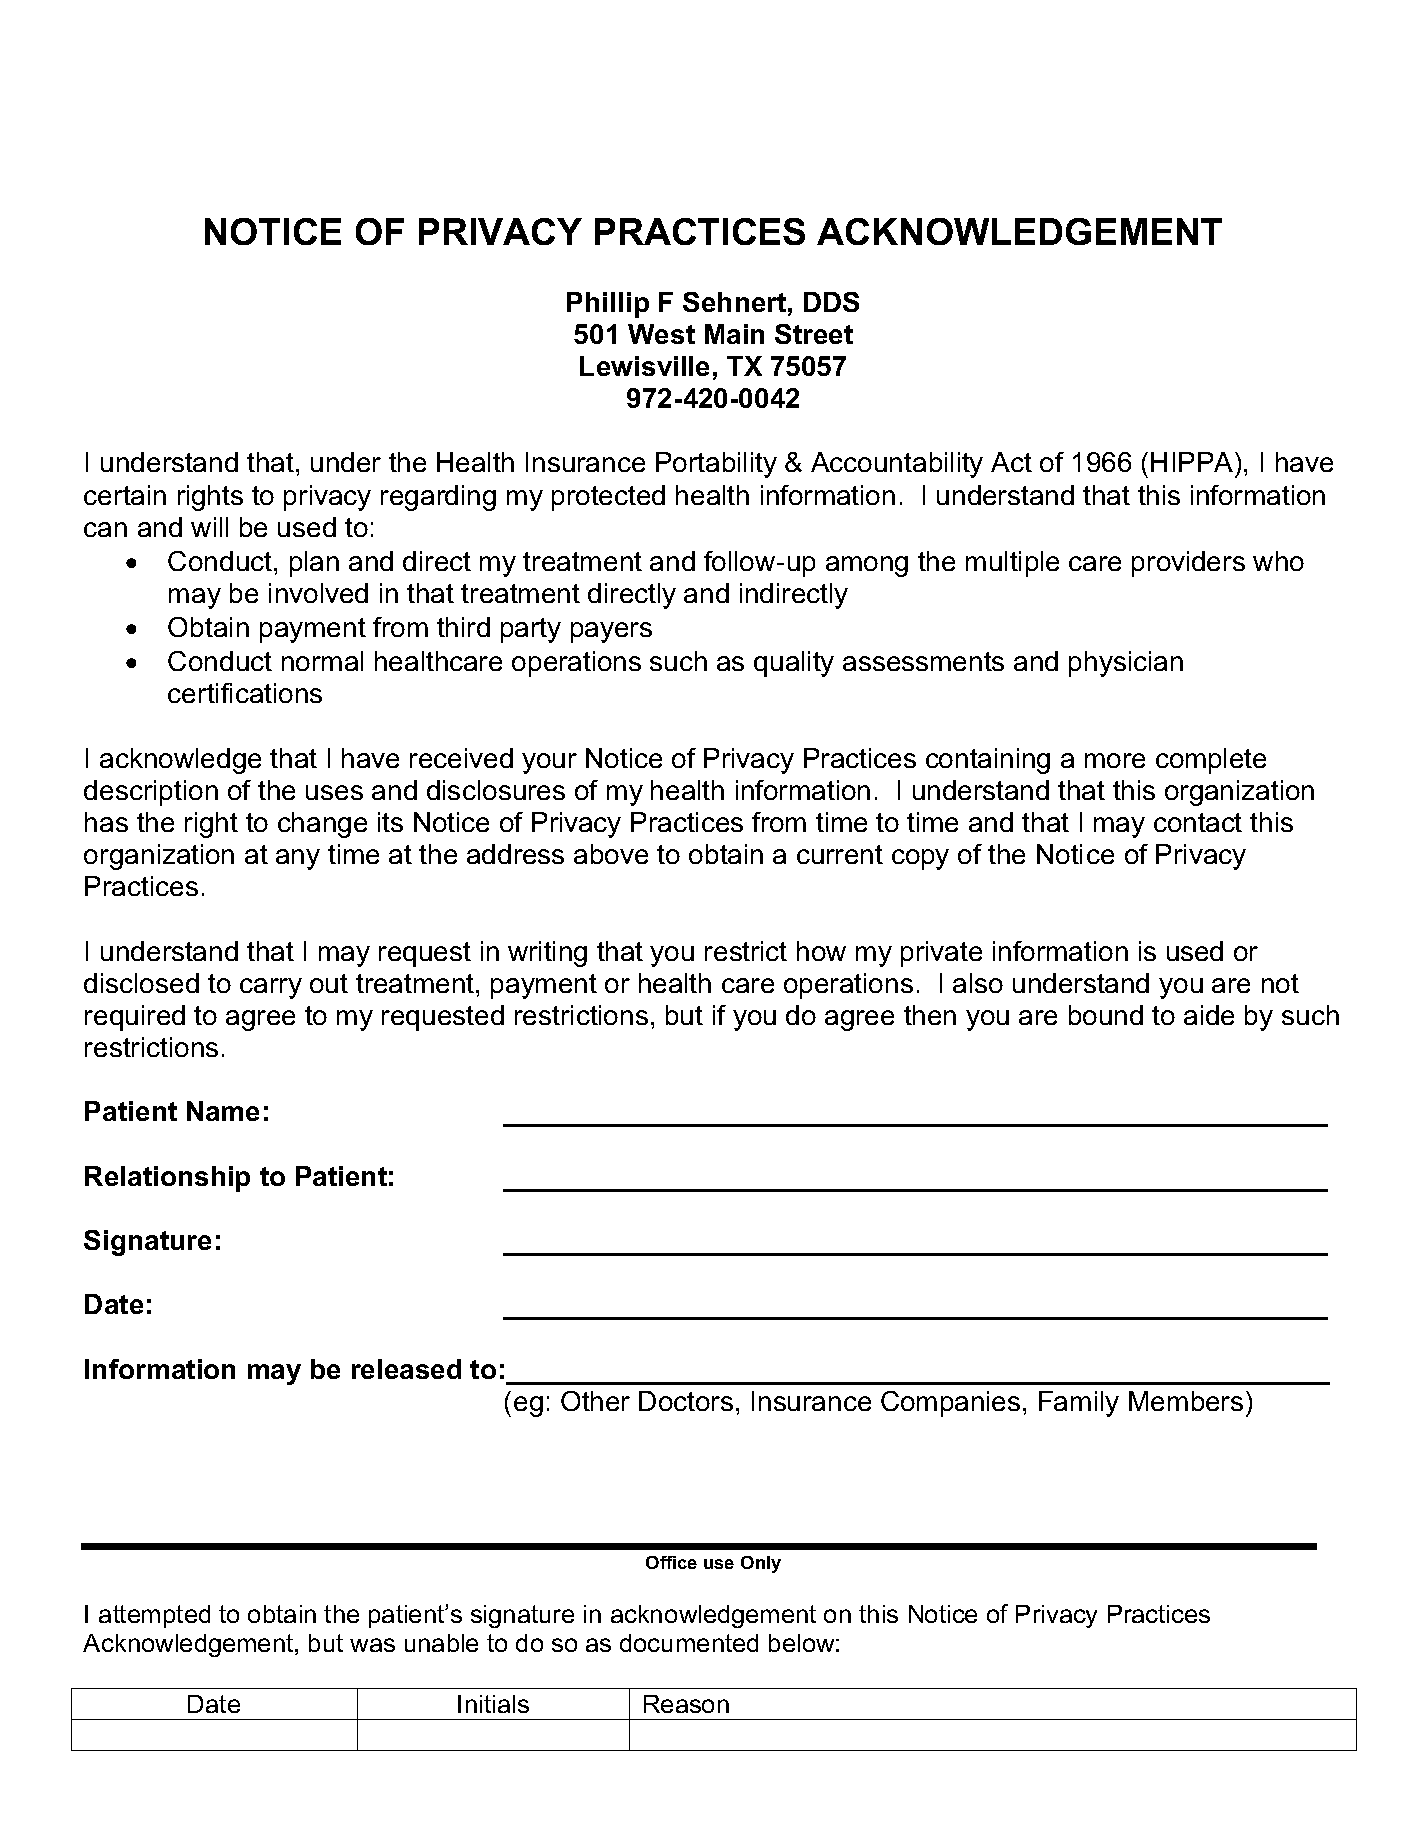 The height and width of the screenshot is (1846, 1427). Describe the element at coordinates (686, 1401) in the screenshot. I see `Doctors` at that location.
